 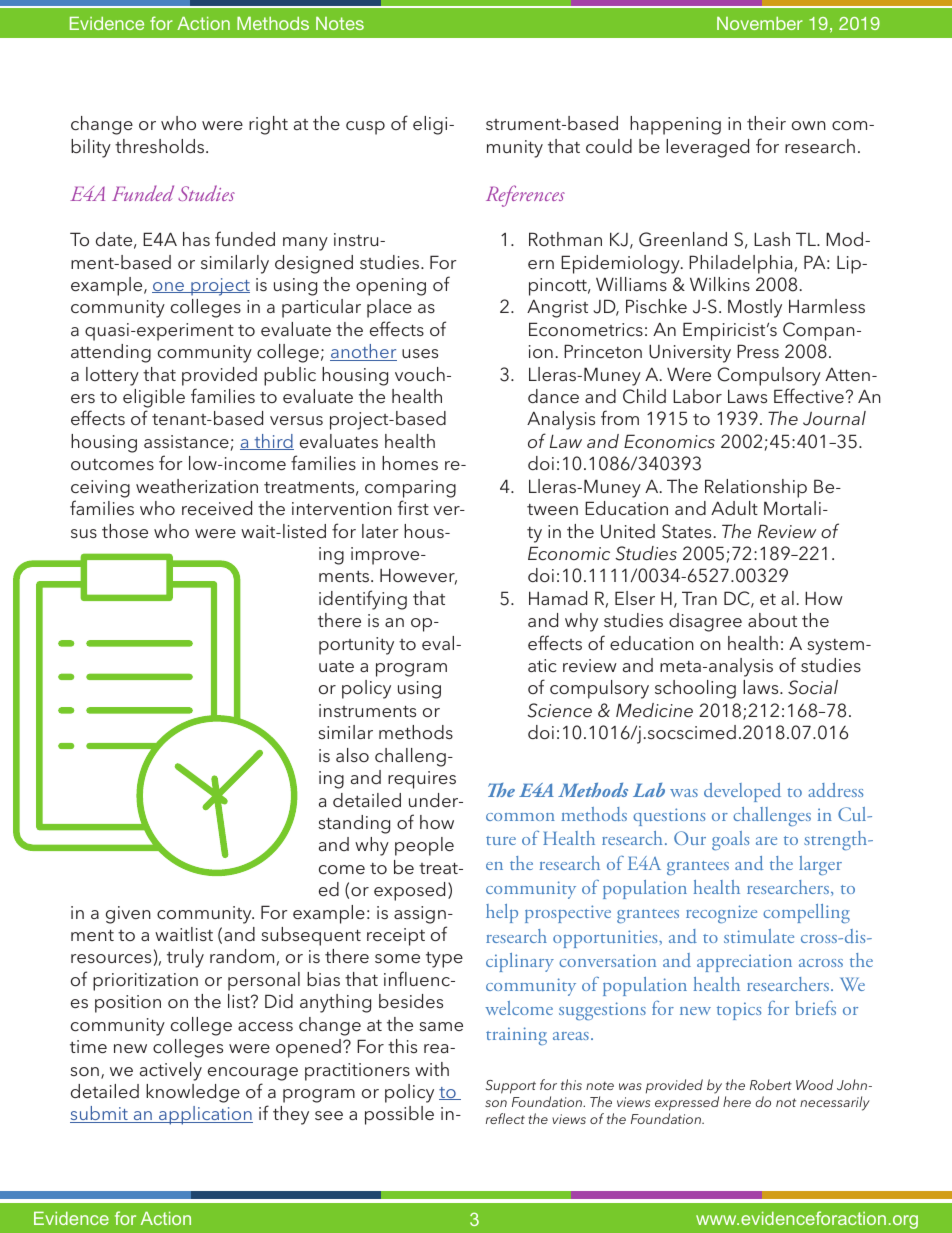 What do you see at coordinates (365, 128) in the image?
I see `cusp` at bounding box center [365, 128].
